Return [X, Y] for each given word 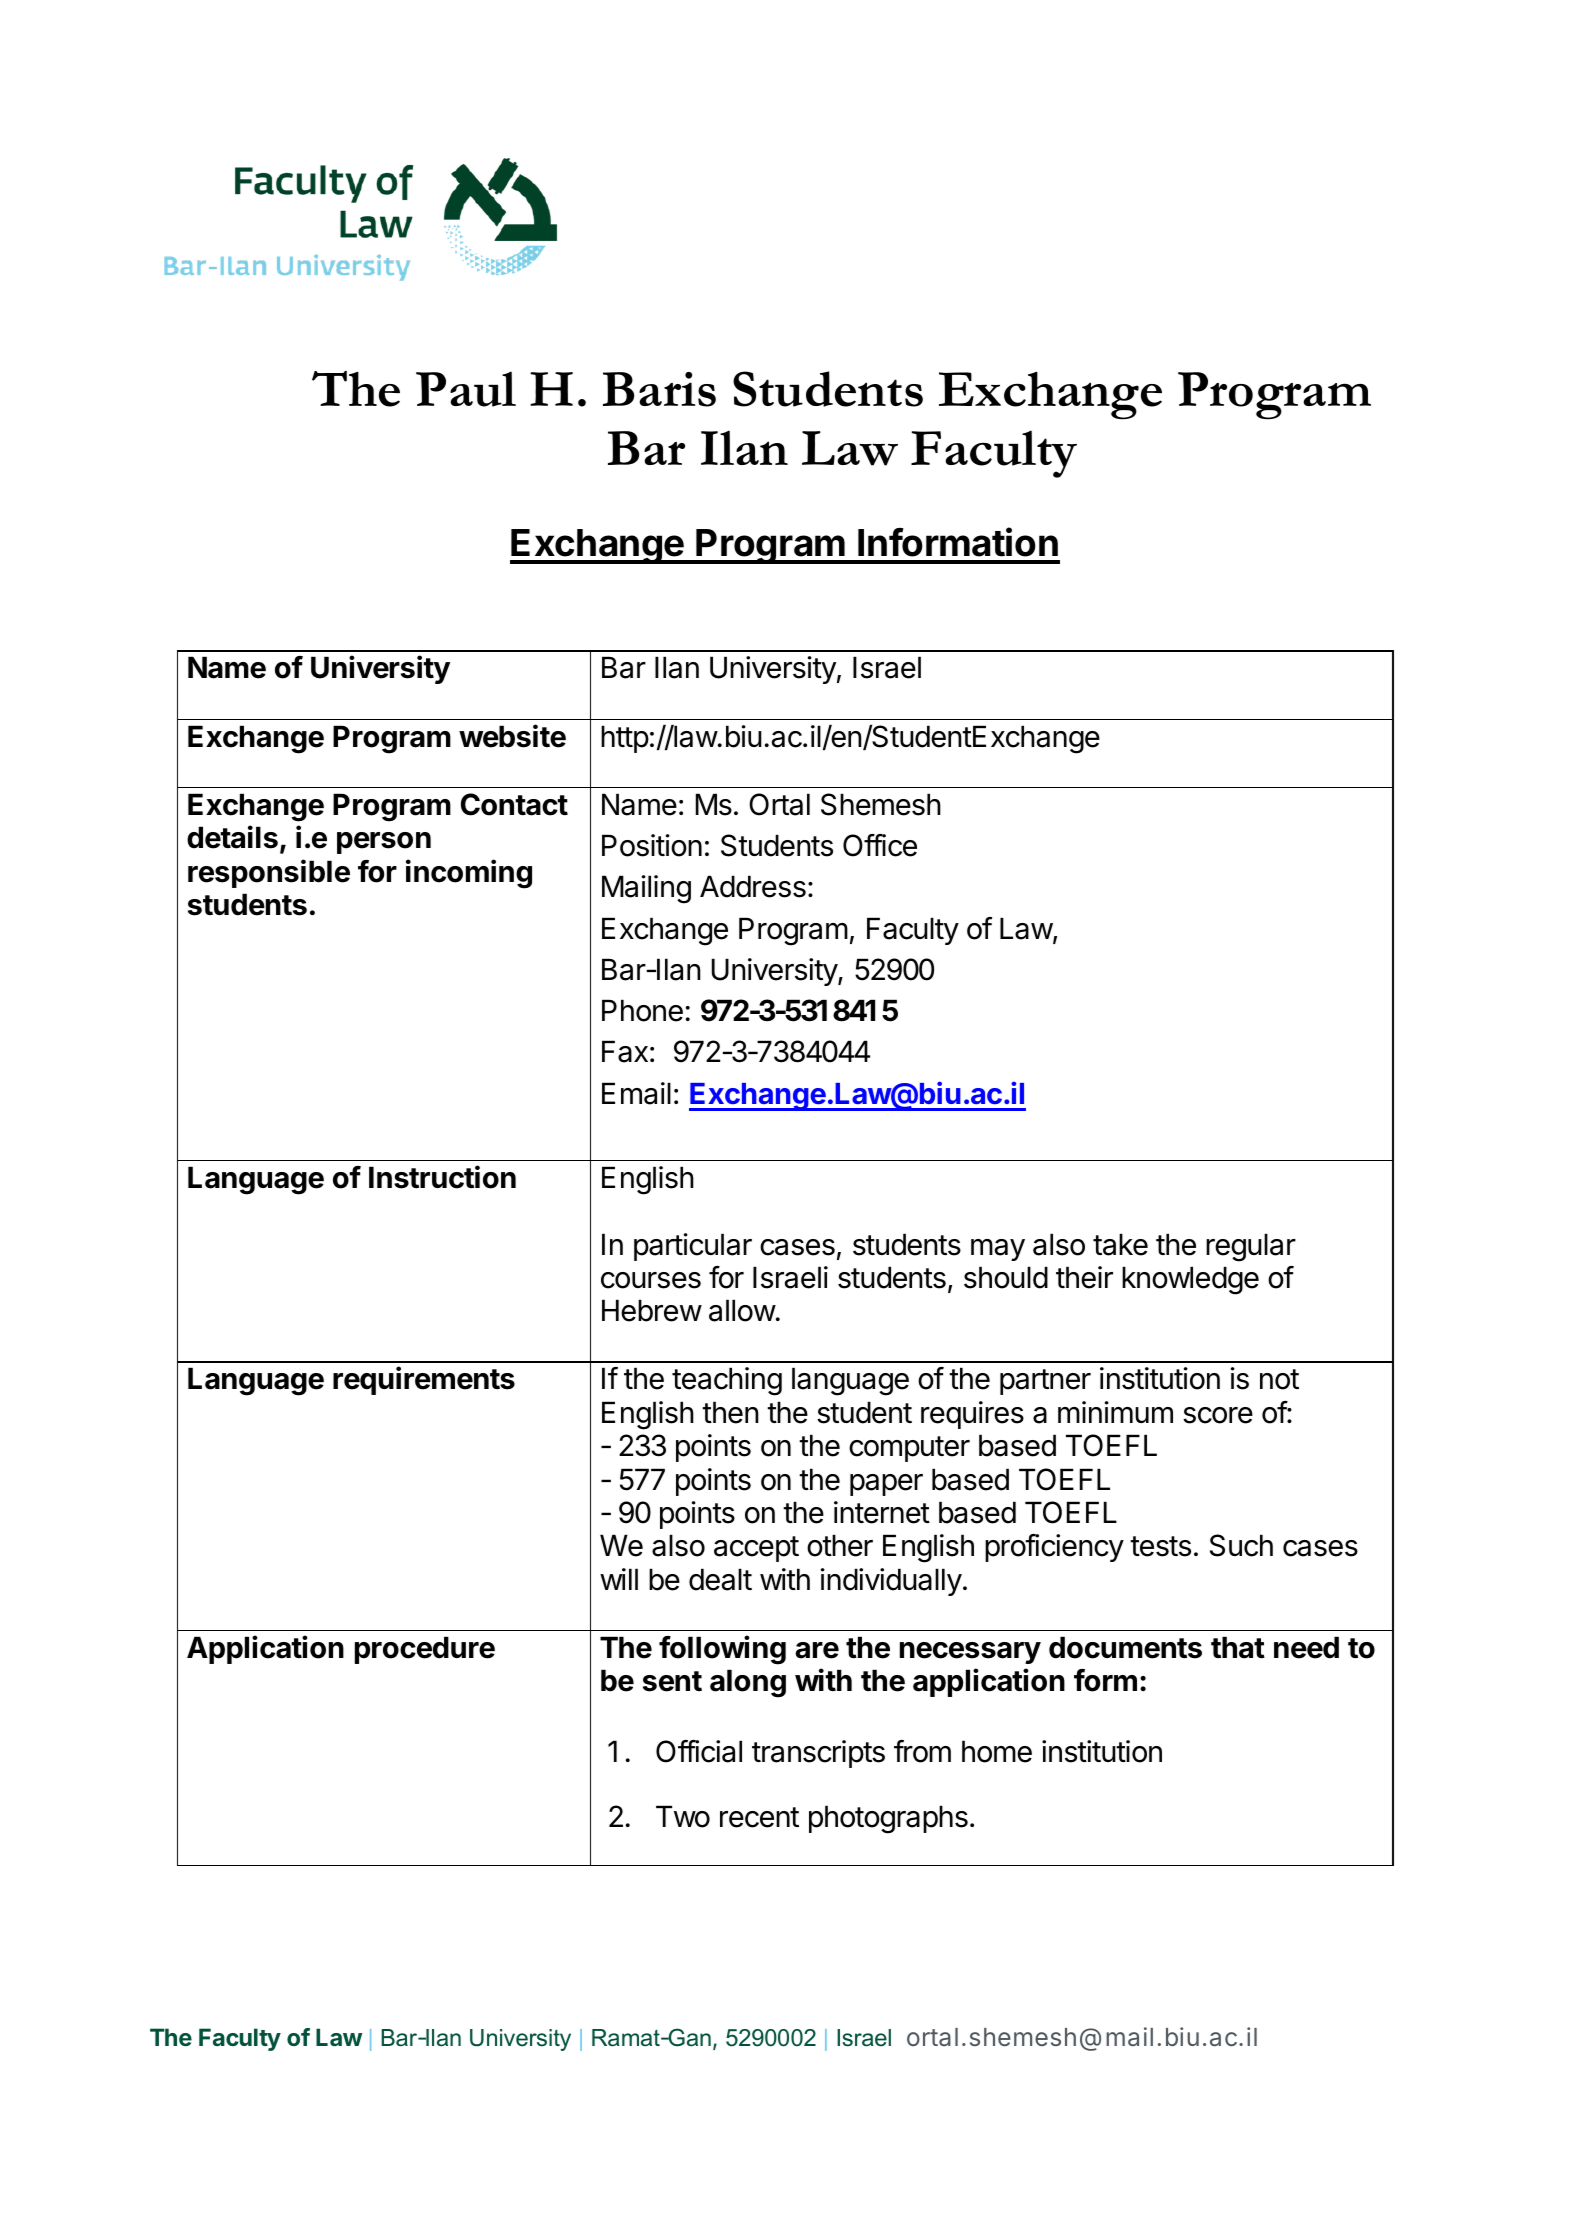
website [512, 736]
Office [880, 845]
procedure [425, 1650]
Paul [466, 389]
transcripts [818, 1754]
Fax [625, 1051]
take [1120, 1244]
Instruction [442, 1177]
